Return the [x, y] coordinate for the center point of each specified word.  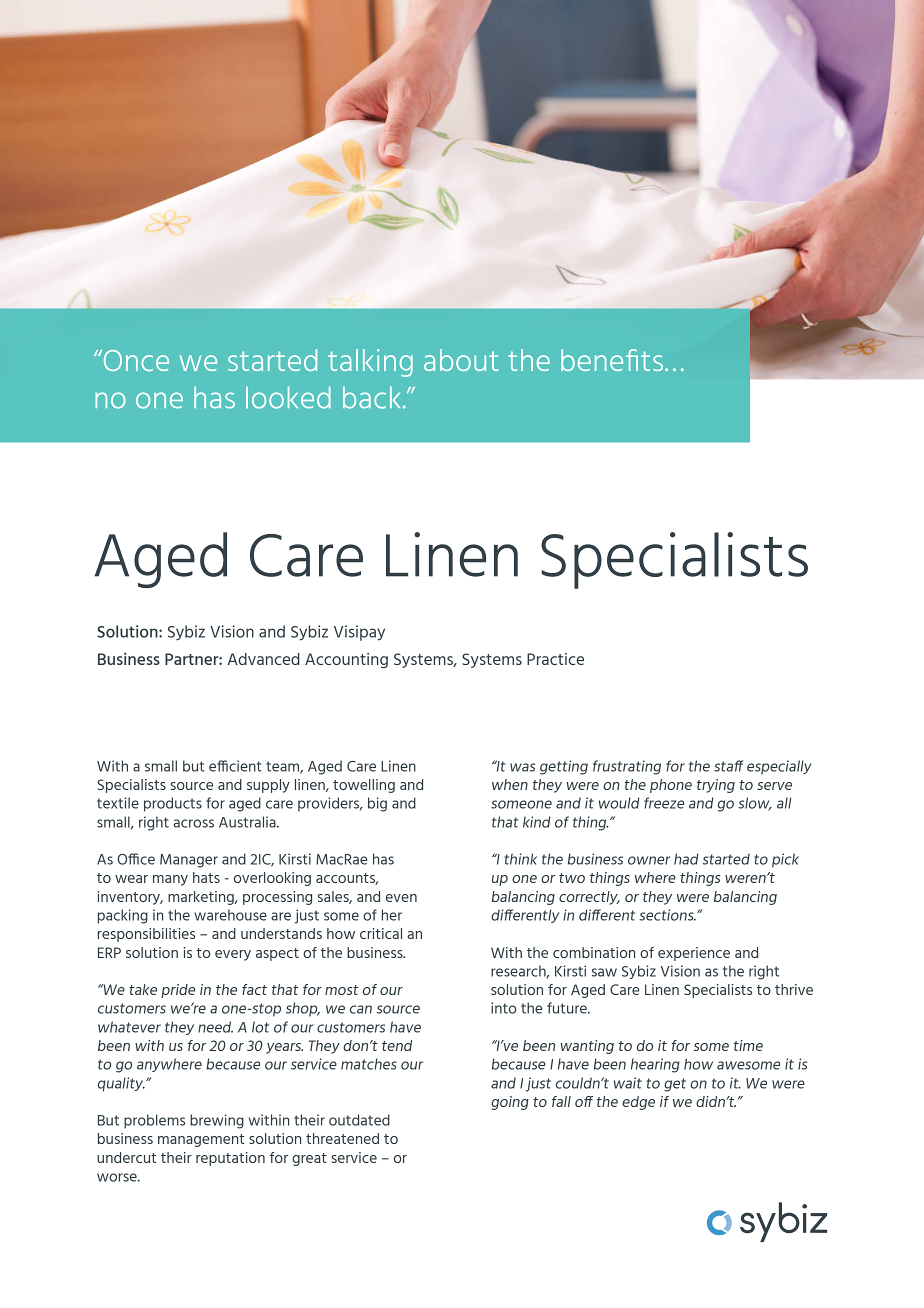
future [568, 1008]
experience [694, 954]
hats [206, 877]
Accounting [346, 660]
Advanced [263, 659]
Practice [555, 659]
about [461, 360]
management [201, 1140]
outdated [359, 1120]
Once [135, 360]
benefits [613, 360]
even [401, 898]
